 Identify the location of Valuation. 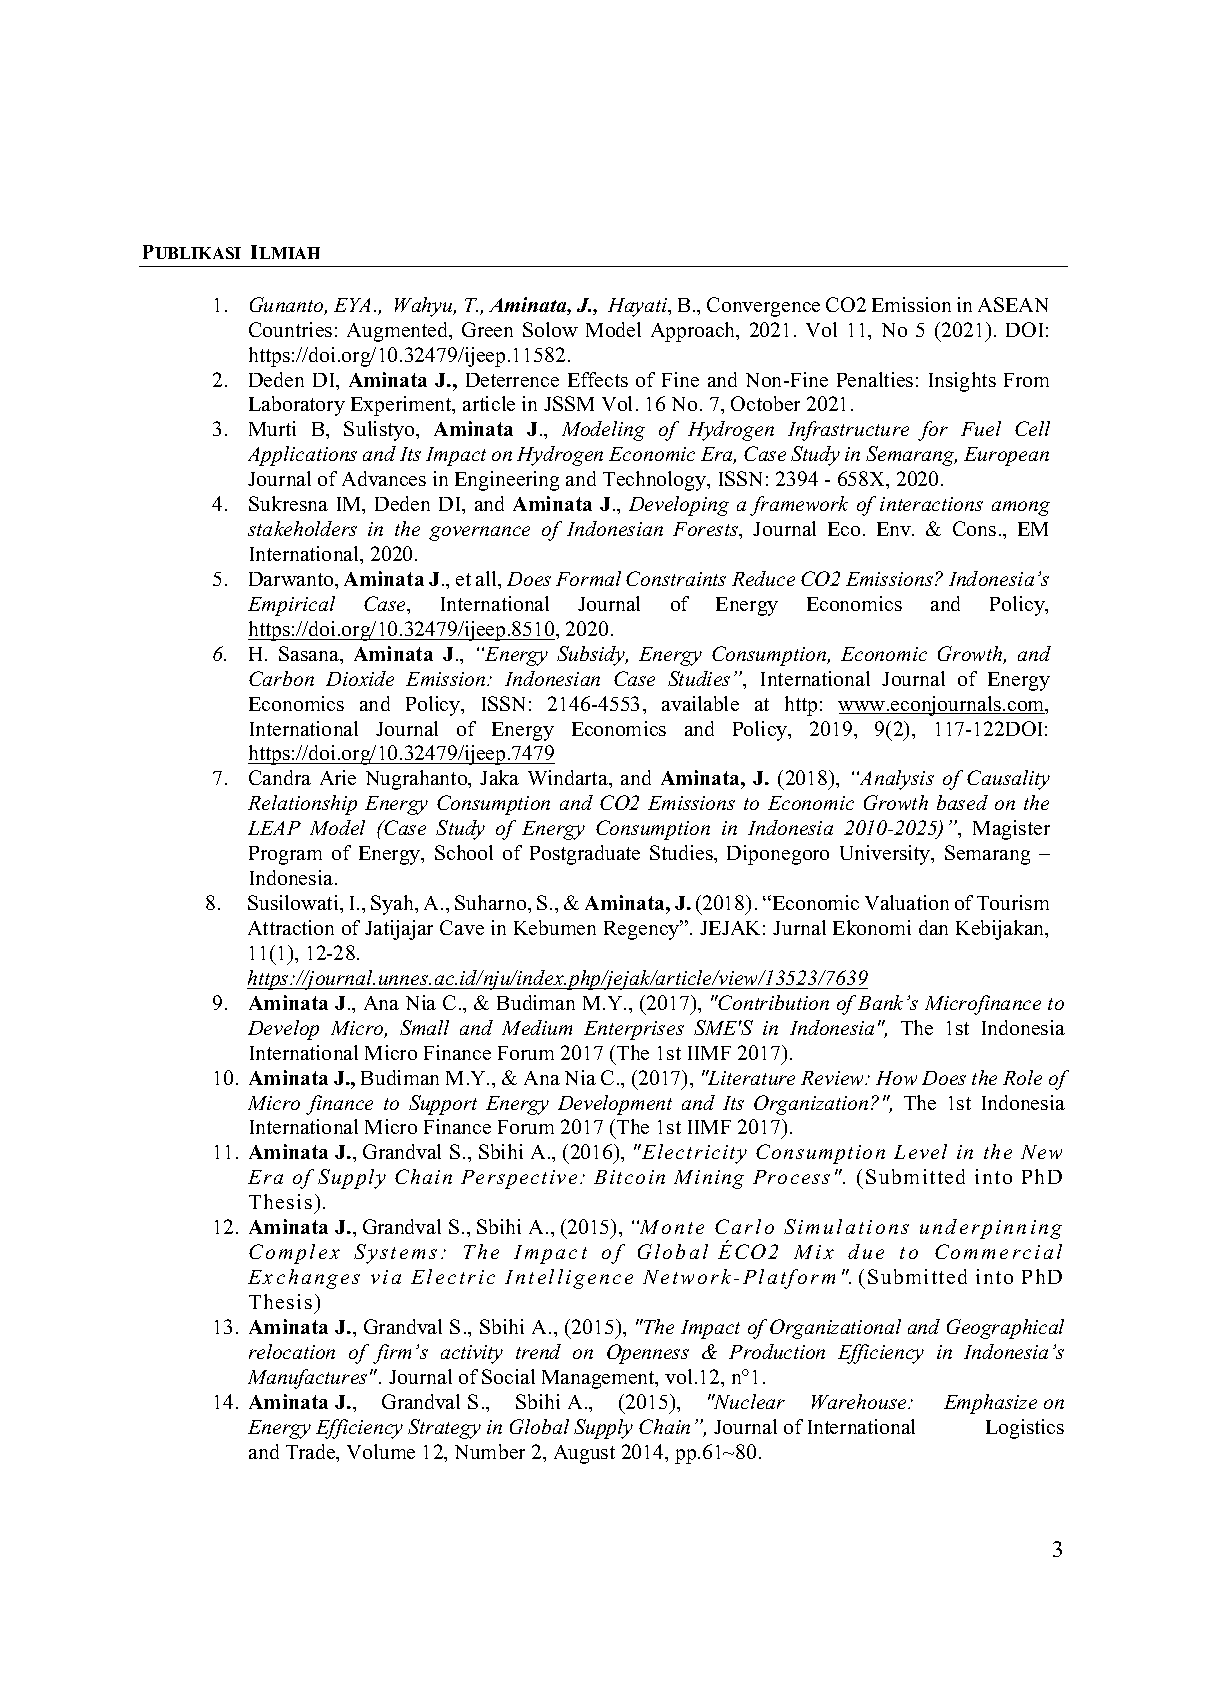
(907, 902).
